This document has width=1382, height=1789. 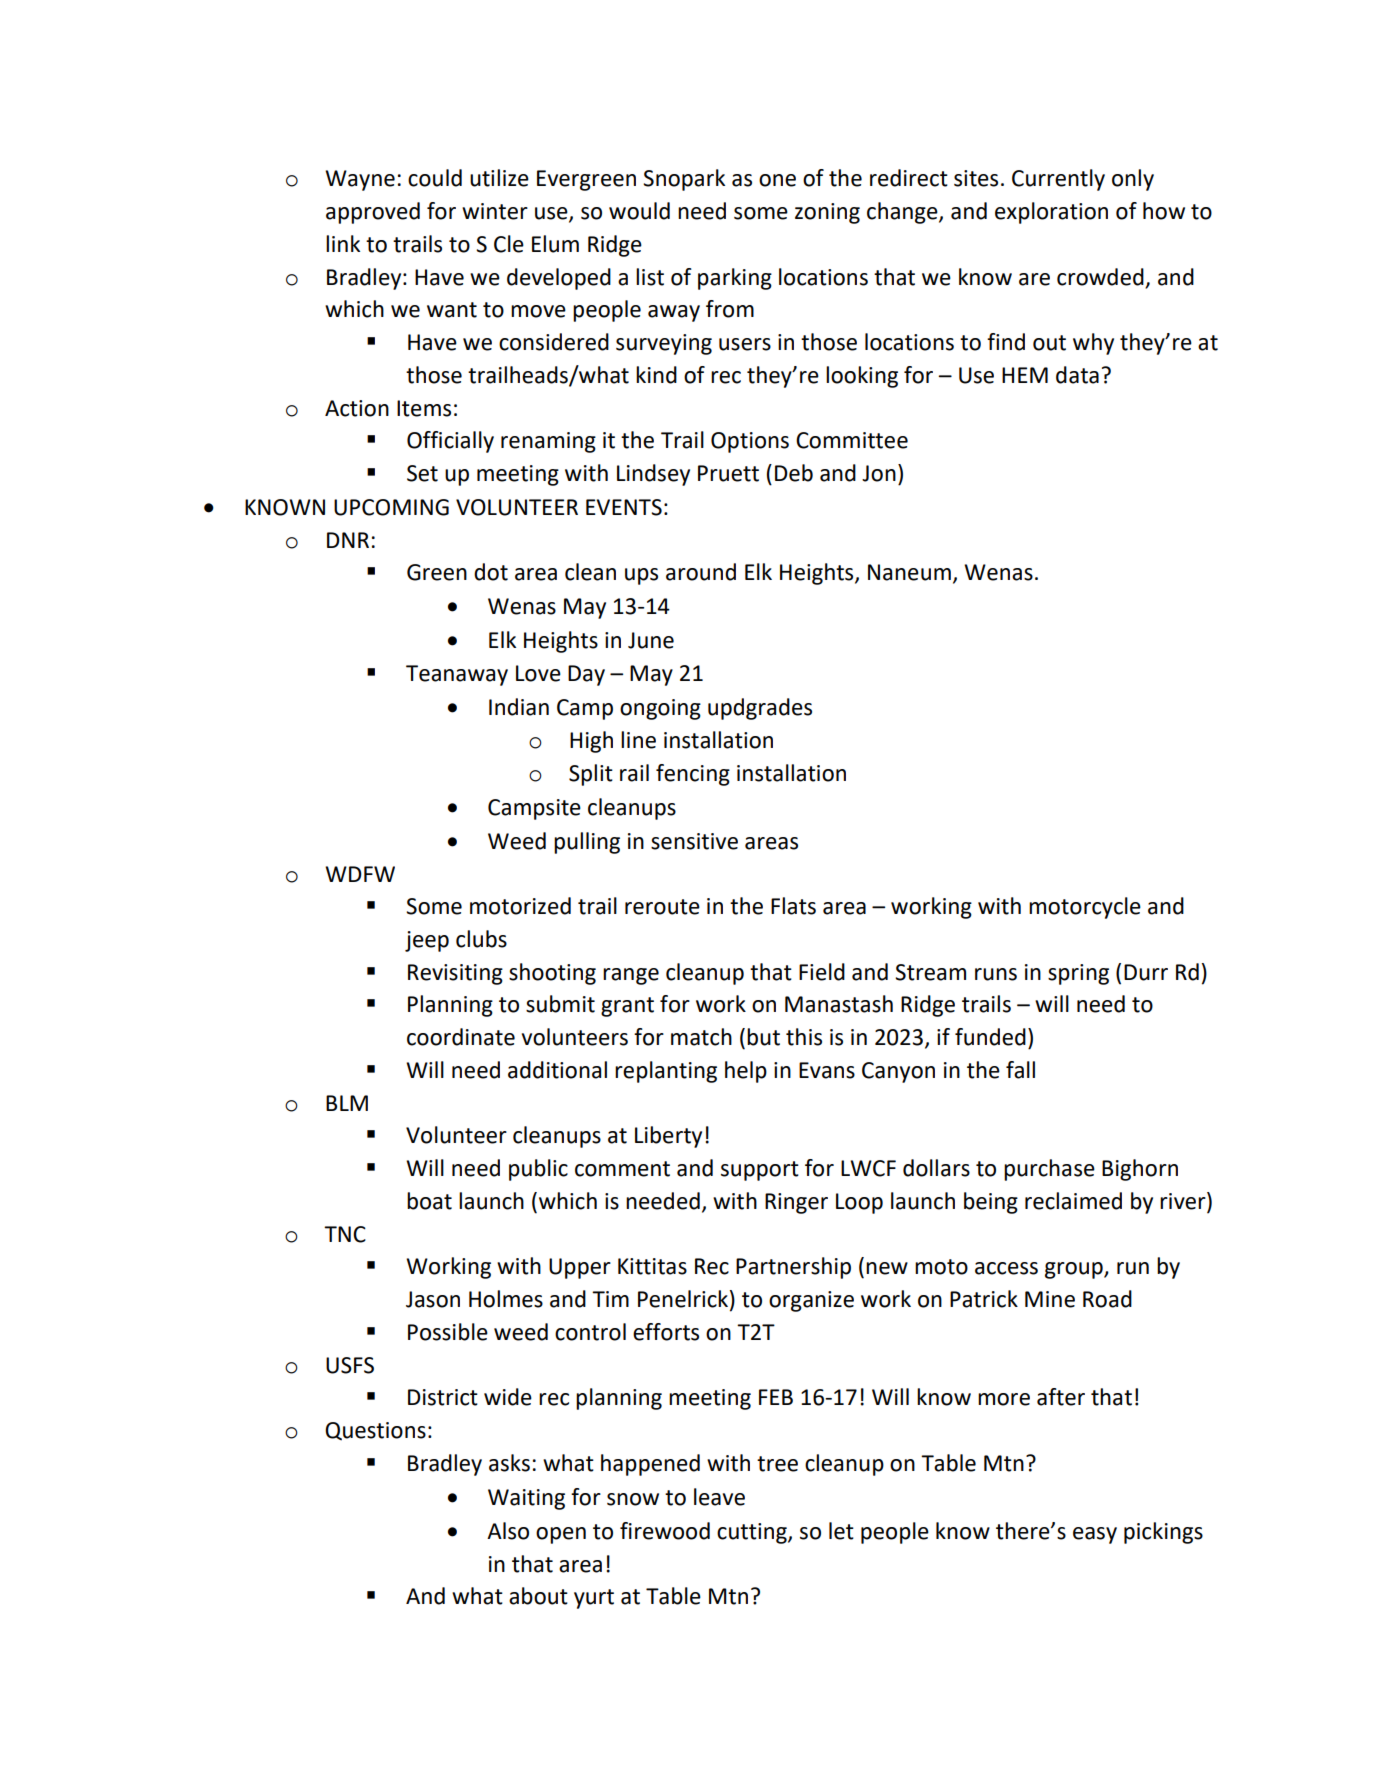 I want to click on one, so click(x=777, y=180).
